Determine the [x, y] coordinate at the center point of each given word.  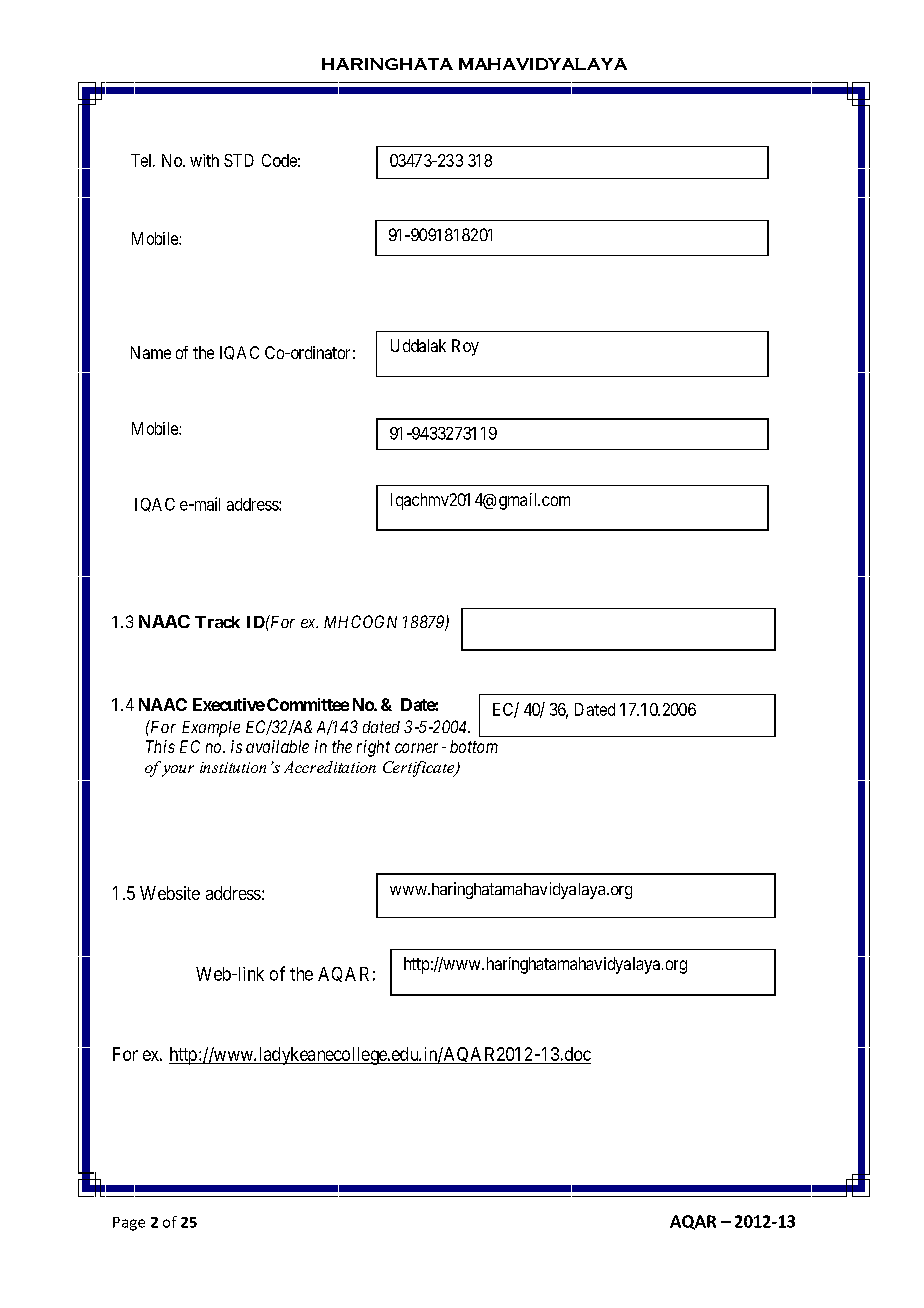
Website [170, 893]
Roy [465, 347]
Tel [143, 160]
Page [129, 1224]
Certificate [420, 769]
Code [279, 160]
